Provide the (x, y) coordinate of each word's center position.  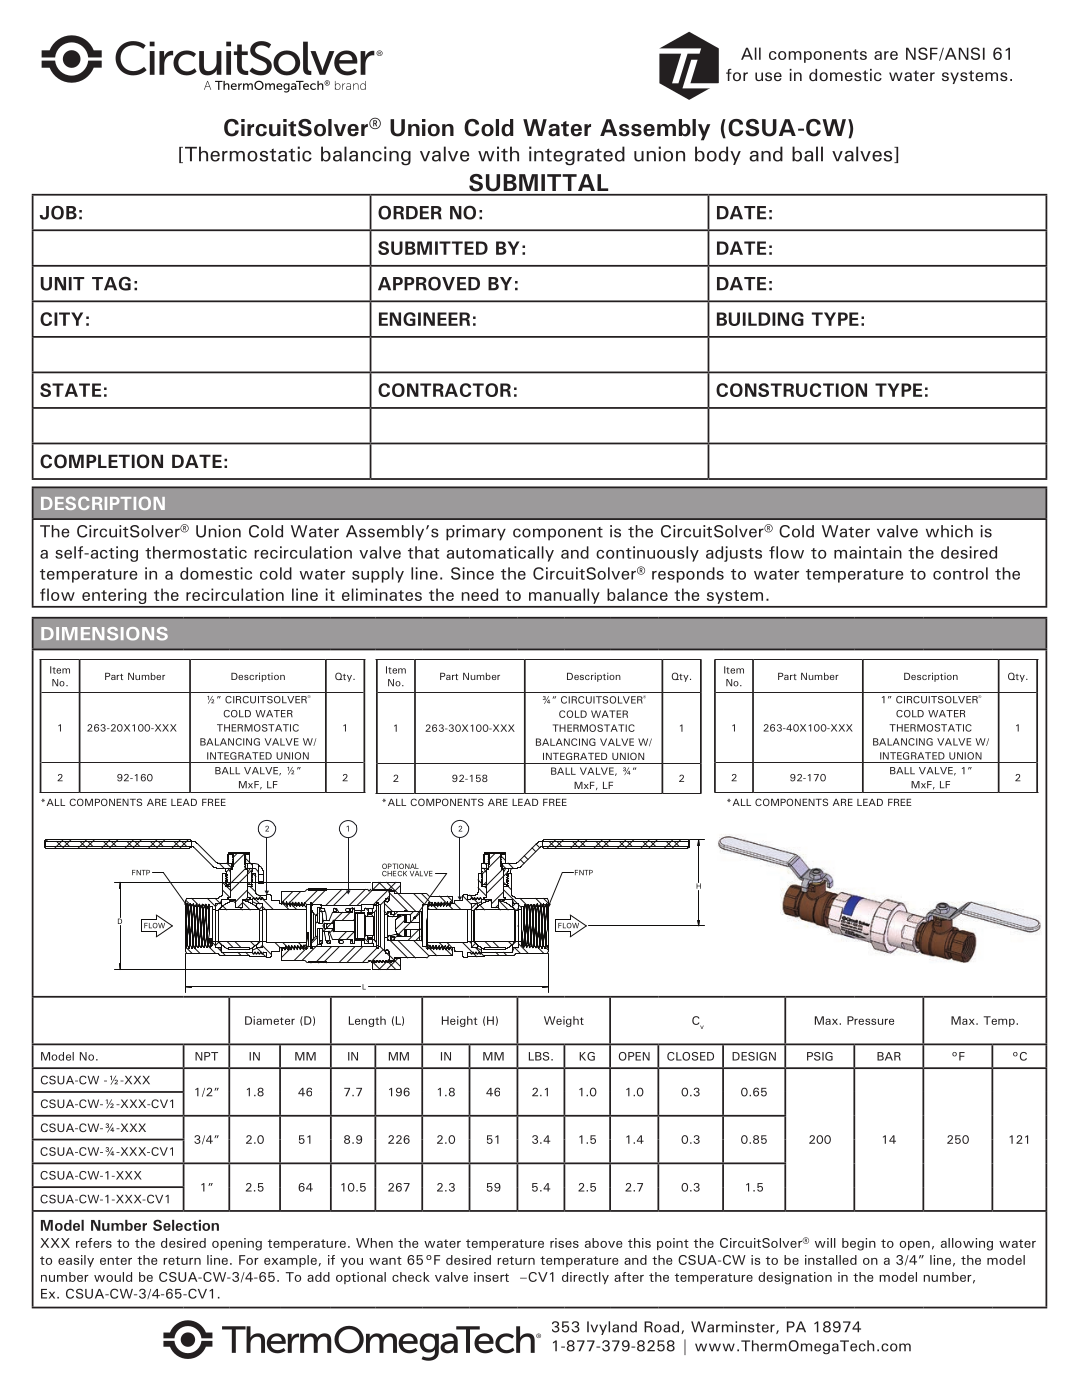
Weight (564, 1021)
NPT (206, 1056)
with (498, 154)
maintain (868, 552)
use (768, 76)
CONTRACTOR (444, 390)
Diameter (270, 1020)
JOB (58, 212)
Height (459, 1021)
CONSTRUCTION (791, 390)
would (113, 1277)
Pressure (870, 1020)
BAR (889, 1056)
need (479, 594)
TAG (111, 283)
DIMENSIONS (104, 634)
